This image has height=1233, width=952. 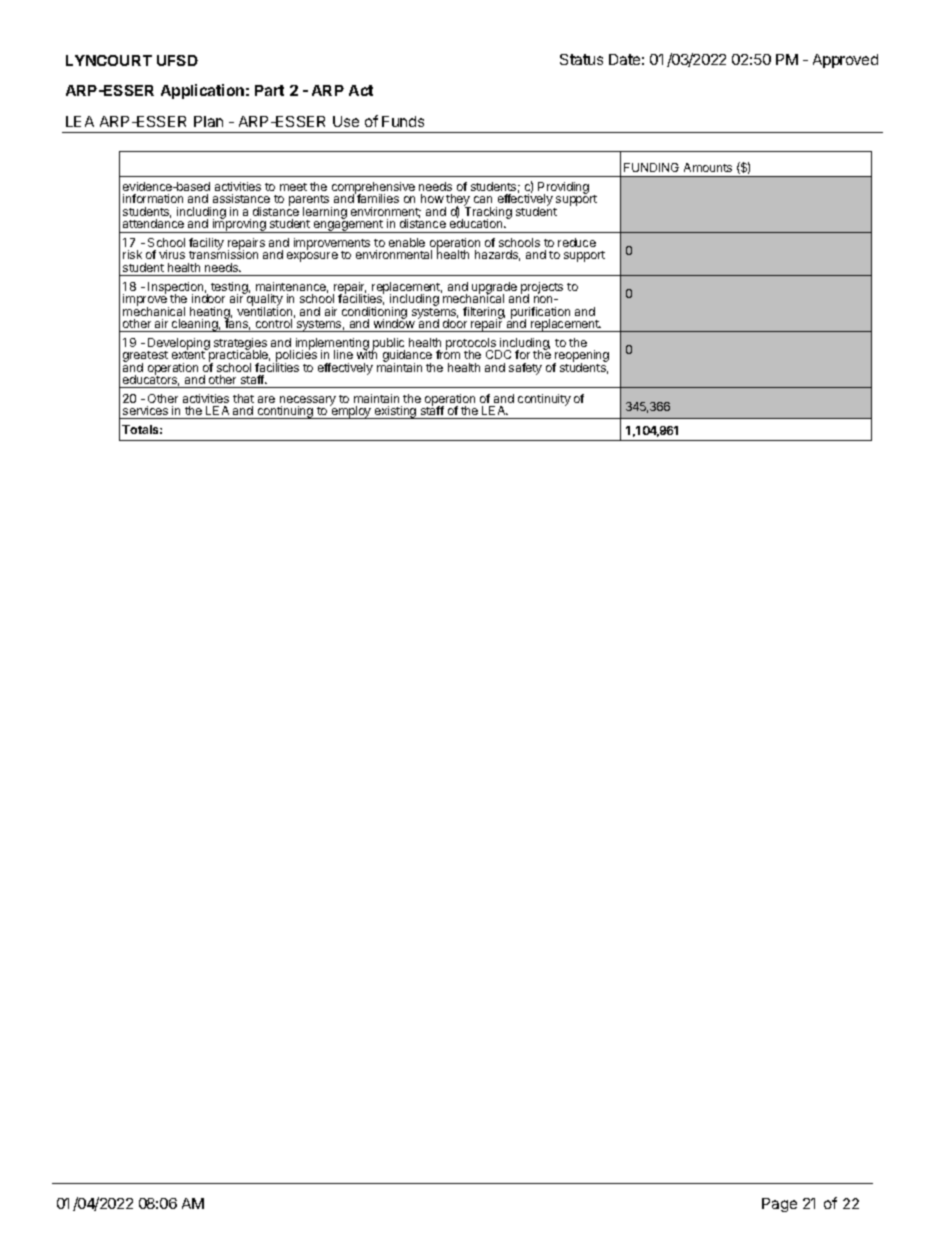 I want to click on Page, so click(x=779, y=1205).
